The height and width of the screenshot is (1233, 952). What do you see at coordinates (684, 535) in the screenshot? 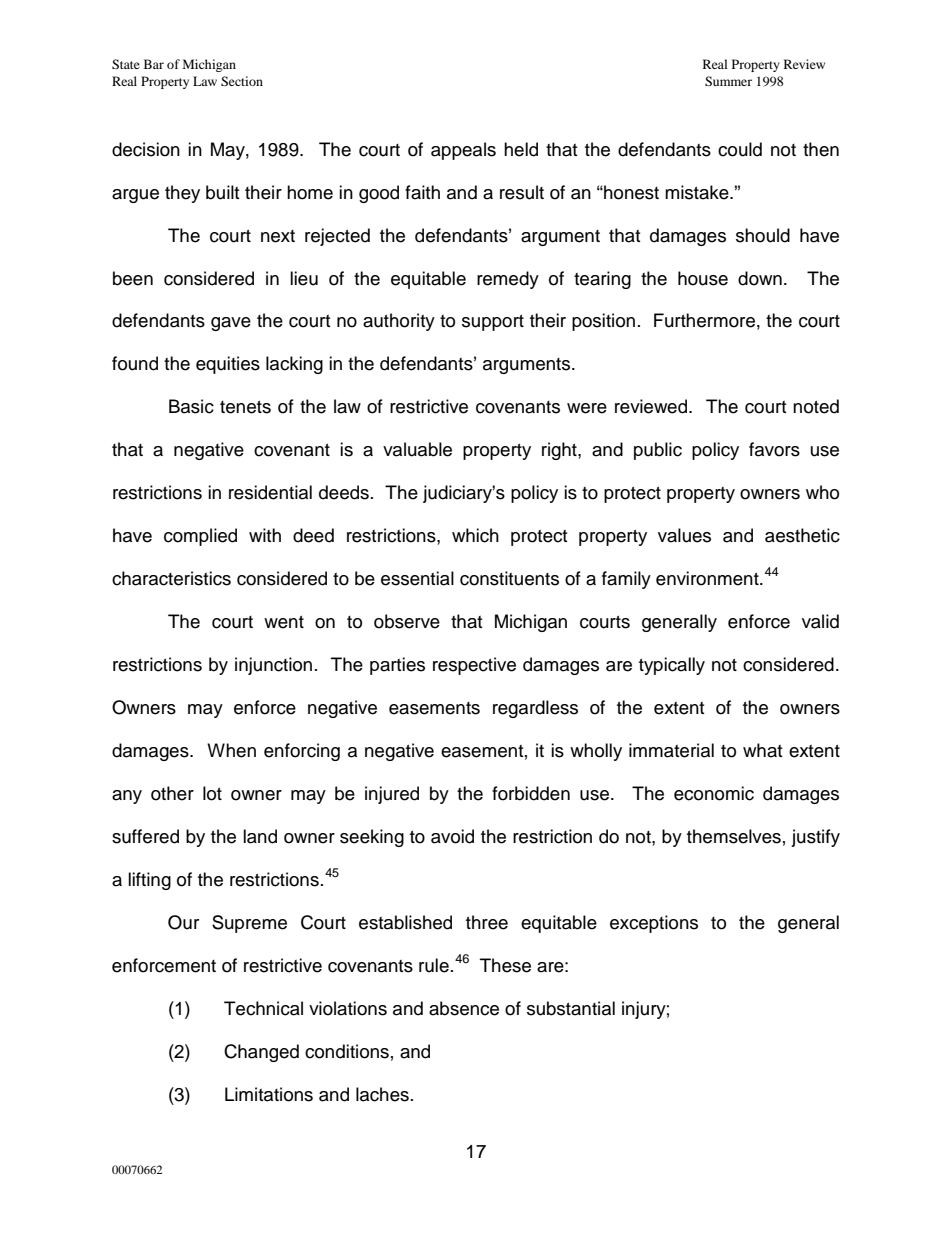
I see `values` at bounding box center [684, 535].
